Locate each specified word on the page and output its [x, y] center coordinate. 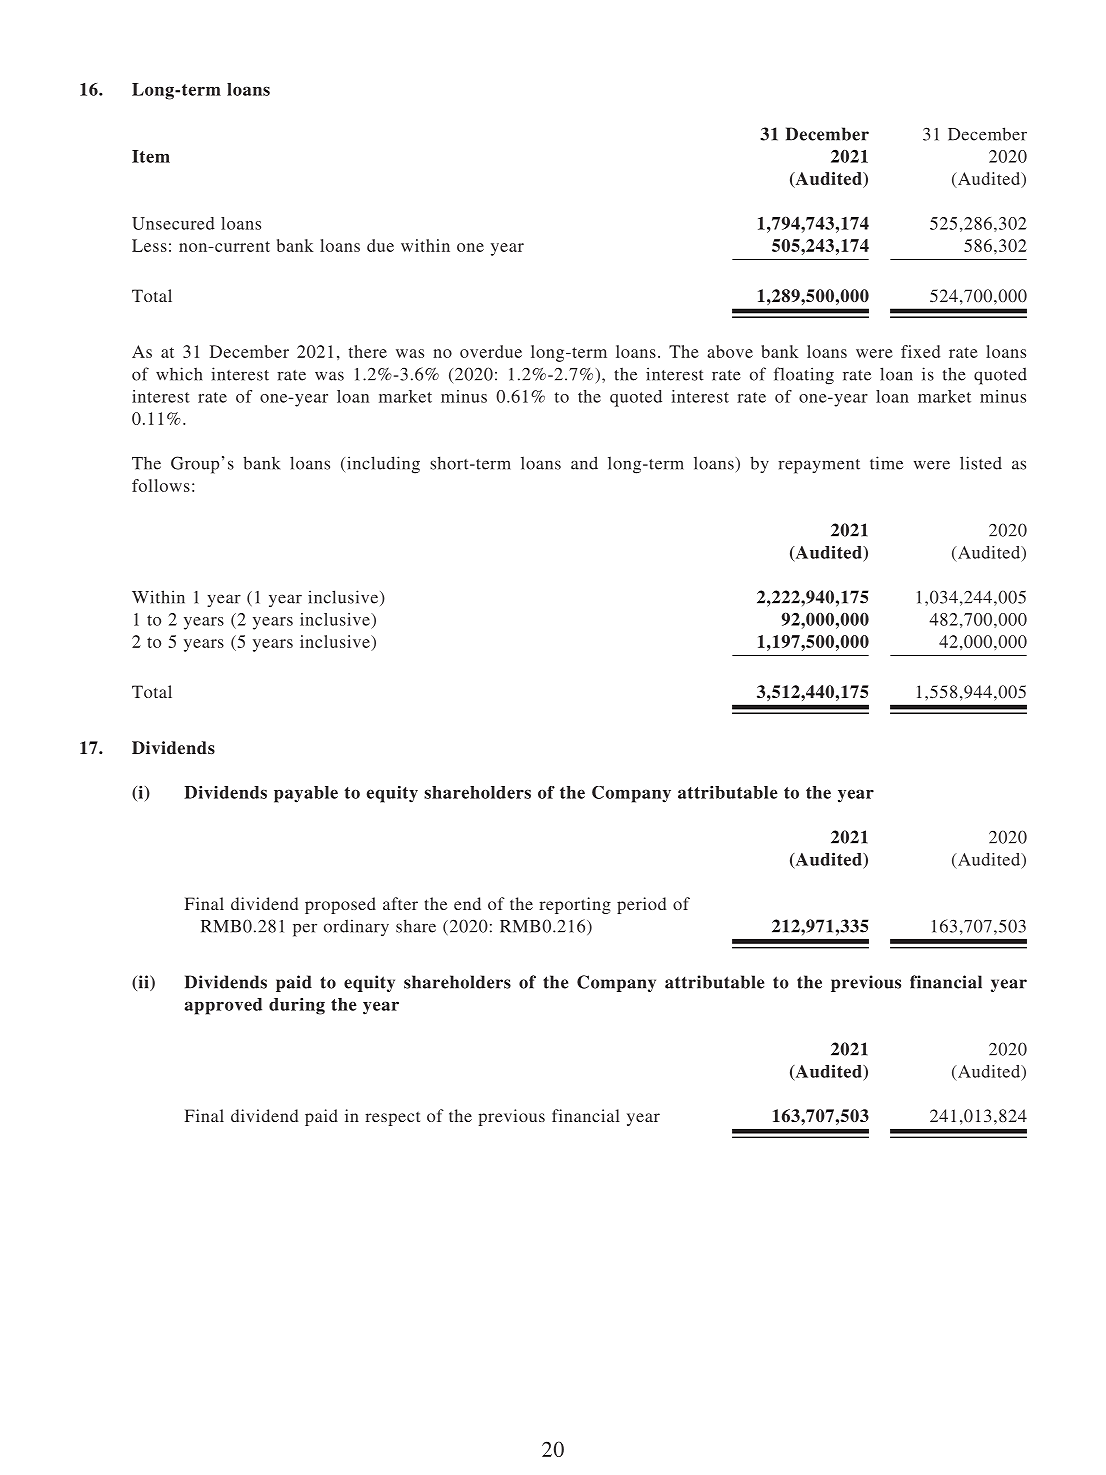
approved [223, 1006]
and [584, 463]
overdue [491, 351]
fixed [920, 351]
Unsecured [173, 223]
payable [306, 794]
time [886, 463]
